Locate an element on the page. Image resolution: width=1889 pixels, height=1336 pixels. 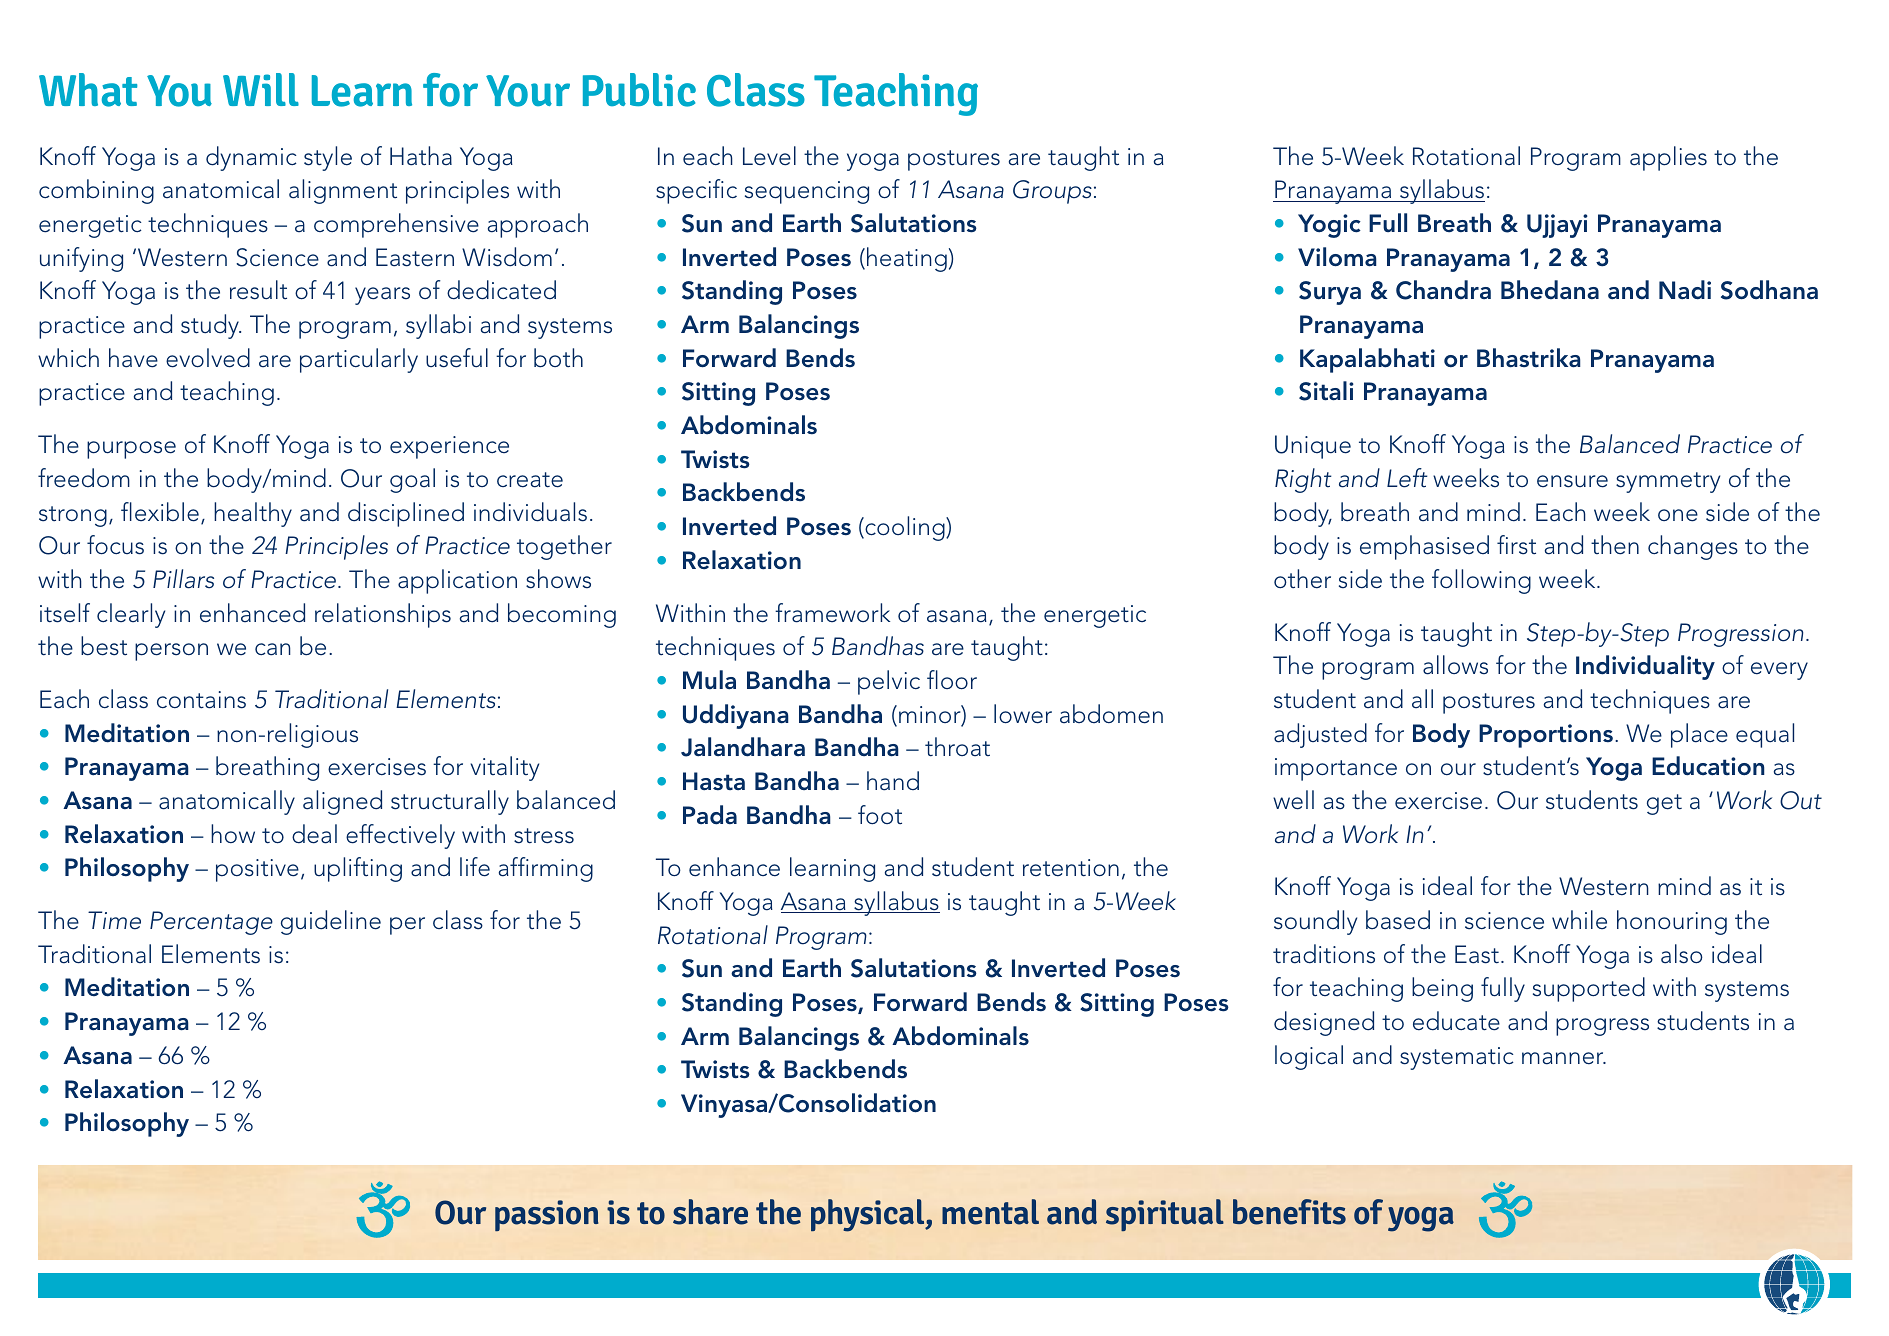
can is located at coordinates (273, 649).
